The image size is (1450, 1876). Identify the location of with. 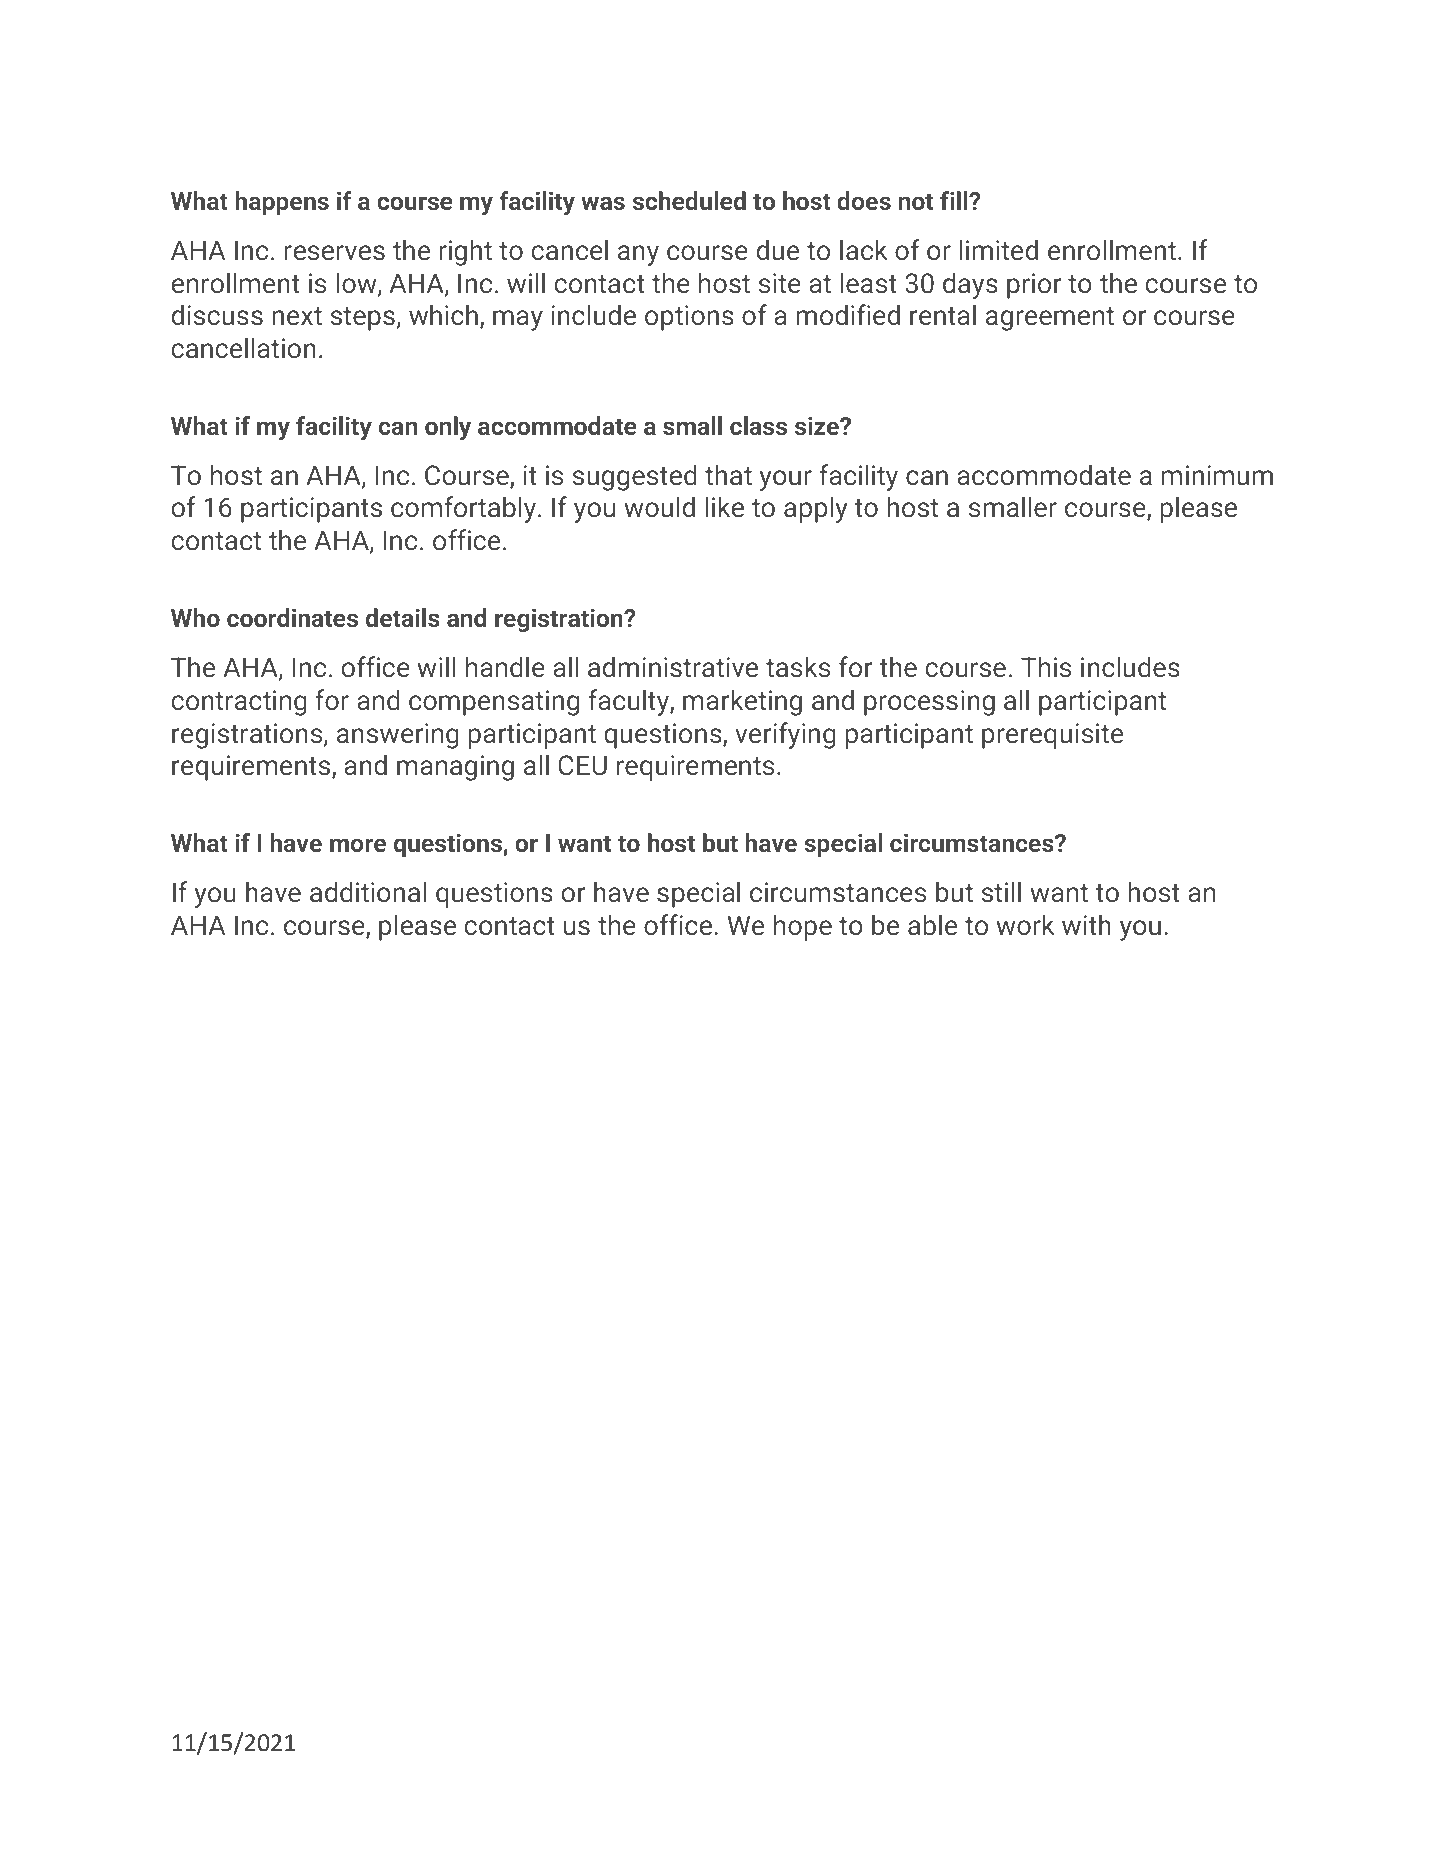
(1086, 924).
